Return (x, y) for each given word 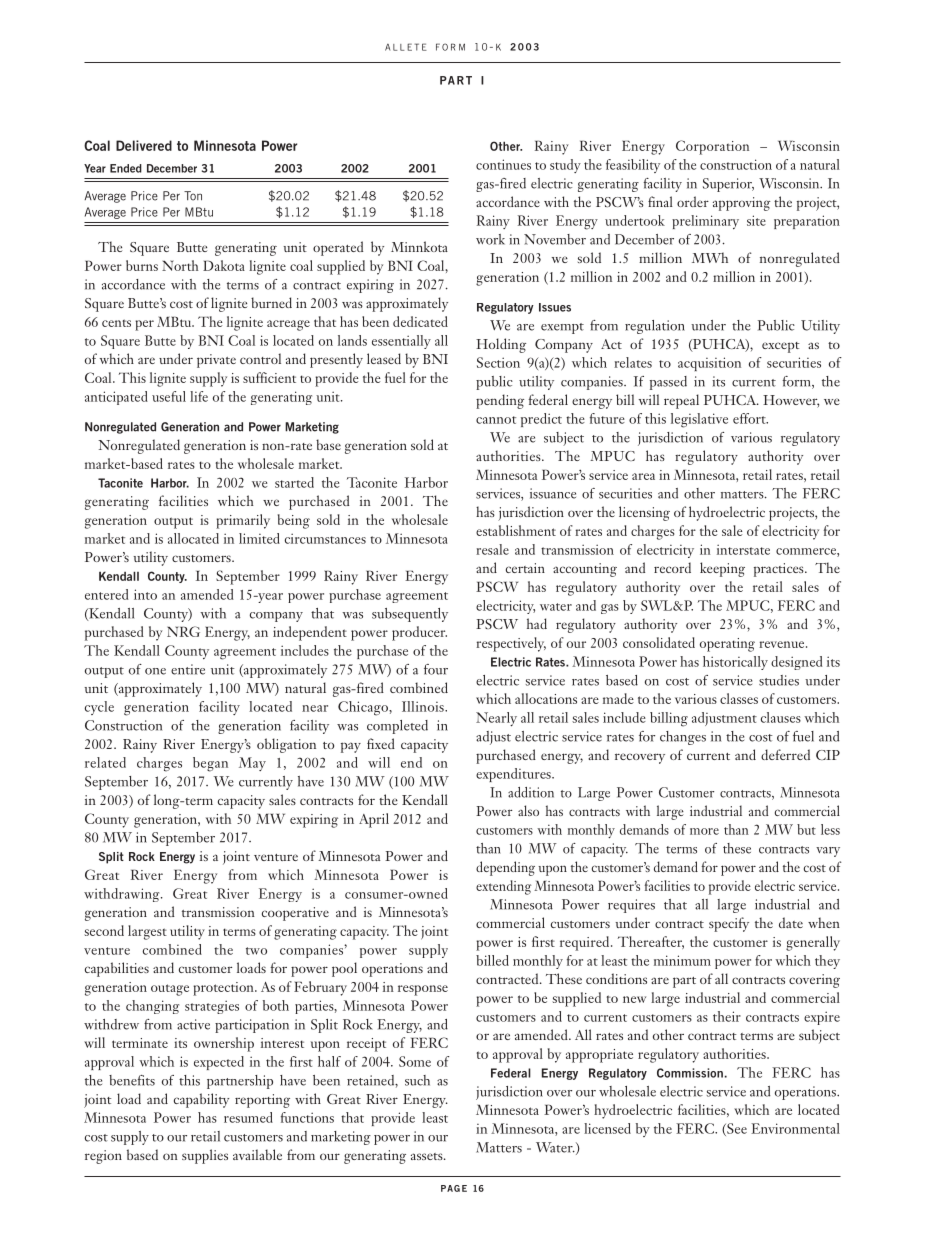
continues (503, 164)
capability (201, 1100)
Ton (193, 196)
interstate (743, 549)
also (528, 810)
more (704, 831)
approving (742, 204)
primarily (243, 521)
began (210, 764)
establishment (516, 530)
